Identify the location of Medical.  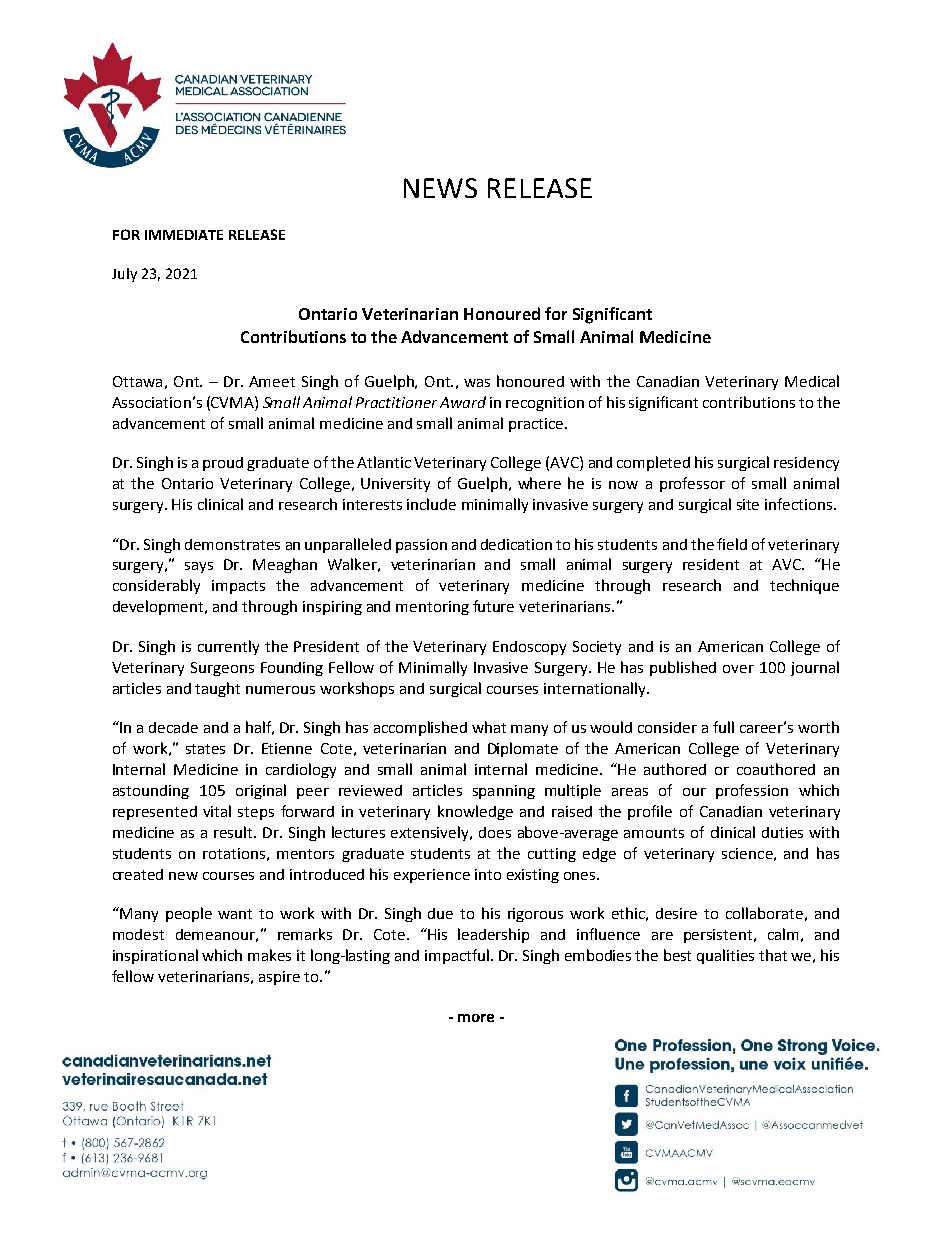
(812, 381).
